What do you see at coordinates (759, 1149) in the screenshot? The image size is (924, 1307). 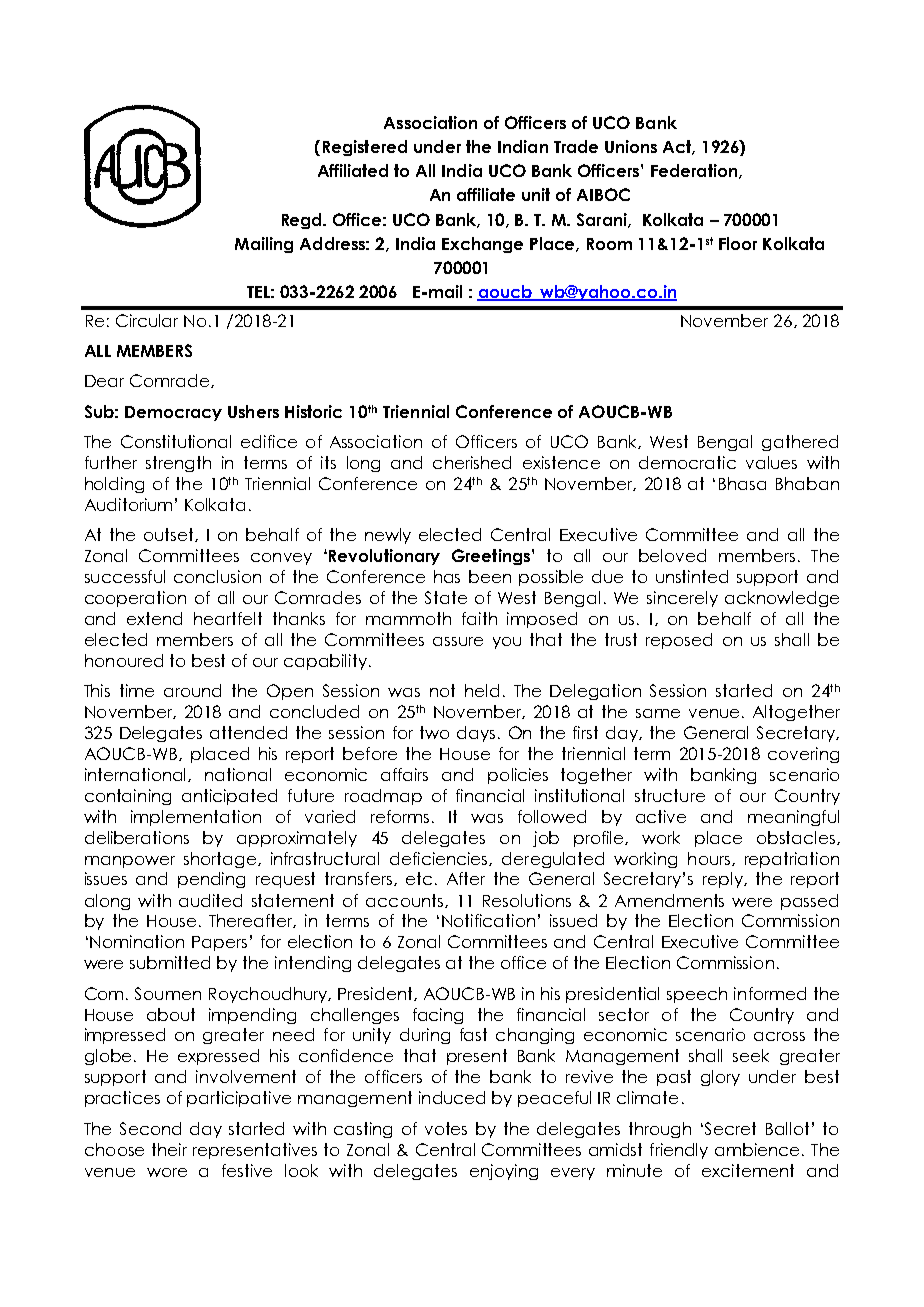 I see `ambience` at bounding box center [759, 1149].
